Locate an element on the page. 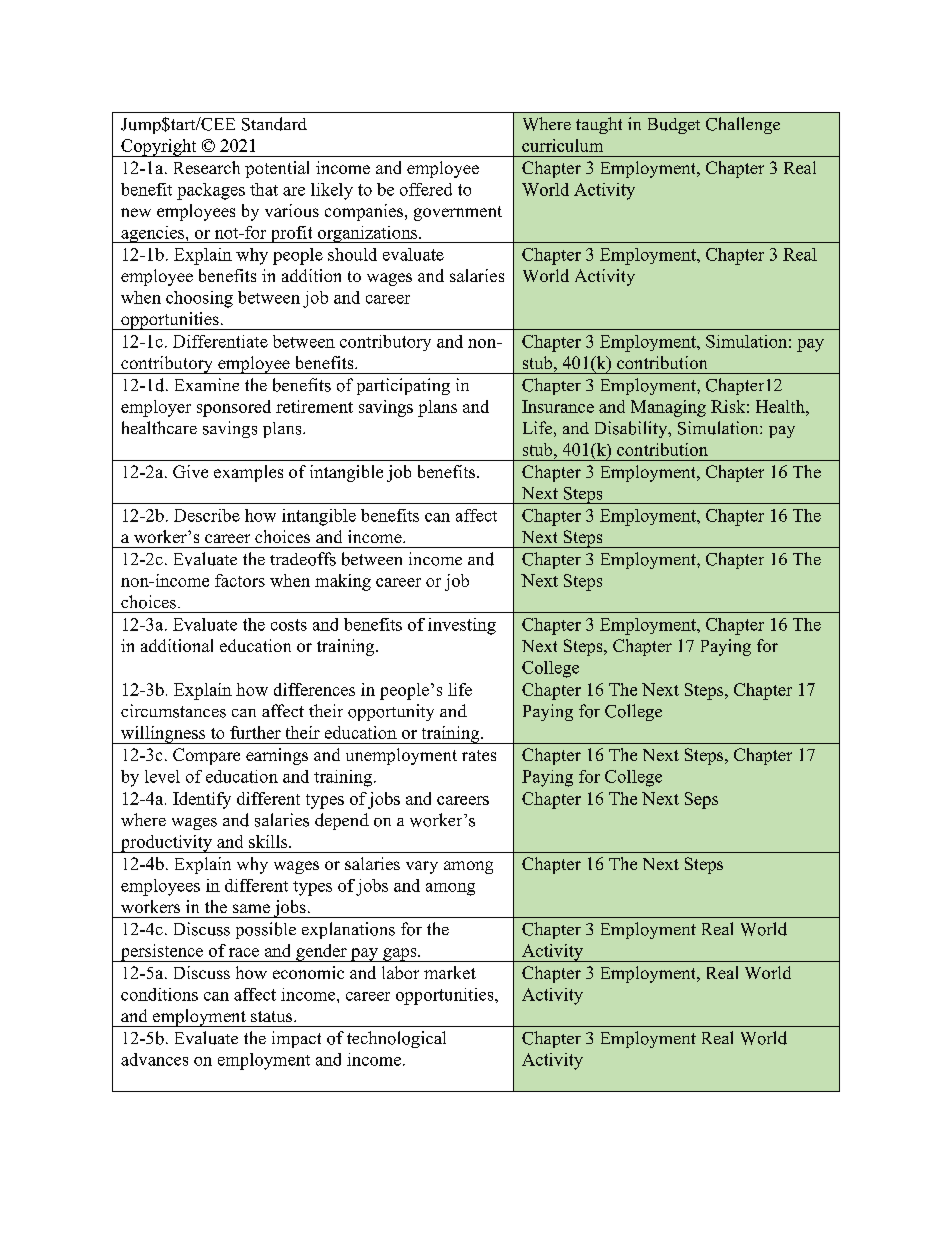 This page has width=952, height=1233. Research is located at coordinates (207, 167).
